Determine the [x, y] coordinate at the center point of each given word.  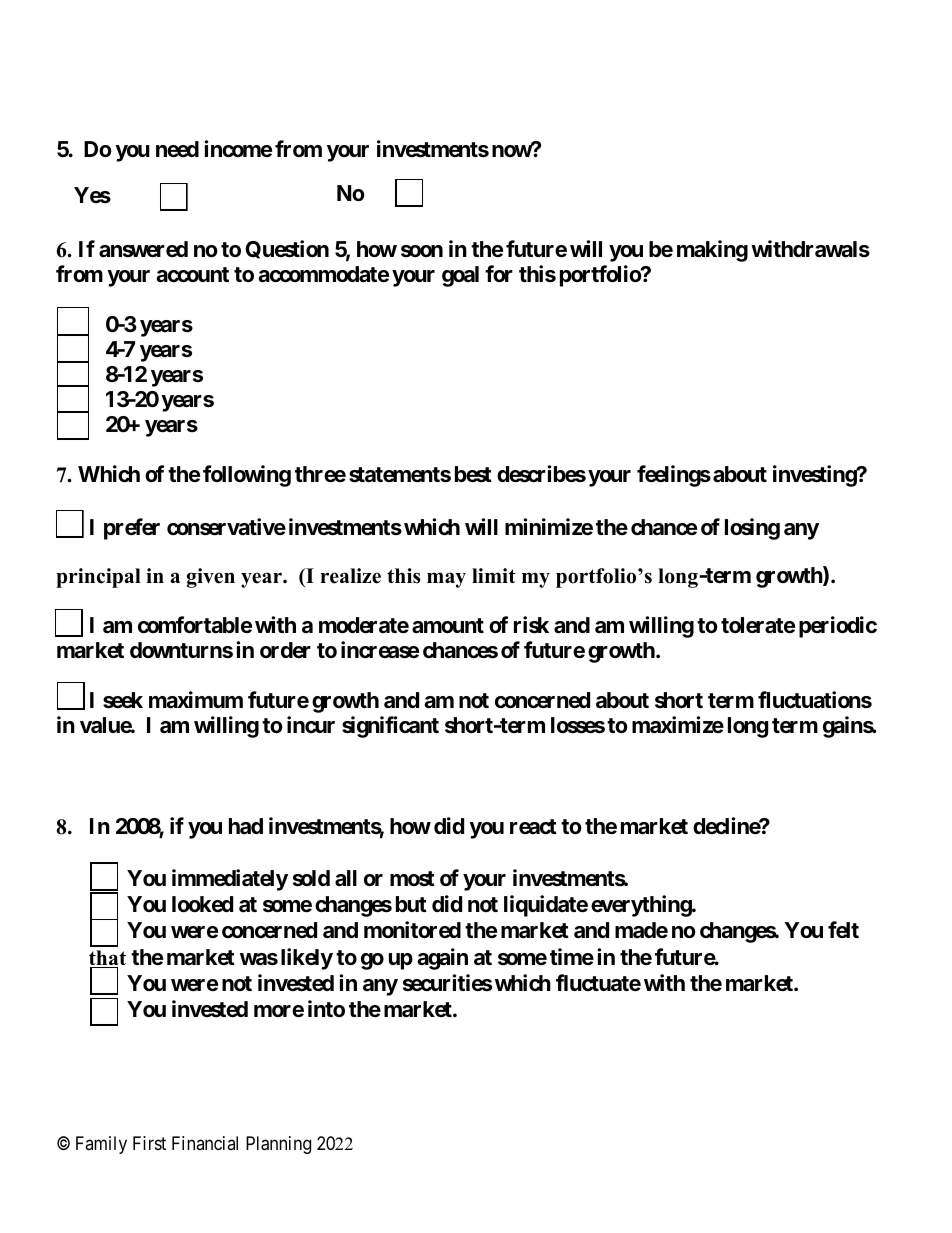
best [473, 474]
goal [460, 276]
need [177, 149]
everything [642, 906]
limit [494, 575]
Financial [205, 1143]
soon [422, 251]
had [246, 826]
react [533, 827]
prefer [132, 529]
